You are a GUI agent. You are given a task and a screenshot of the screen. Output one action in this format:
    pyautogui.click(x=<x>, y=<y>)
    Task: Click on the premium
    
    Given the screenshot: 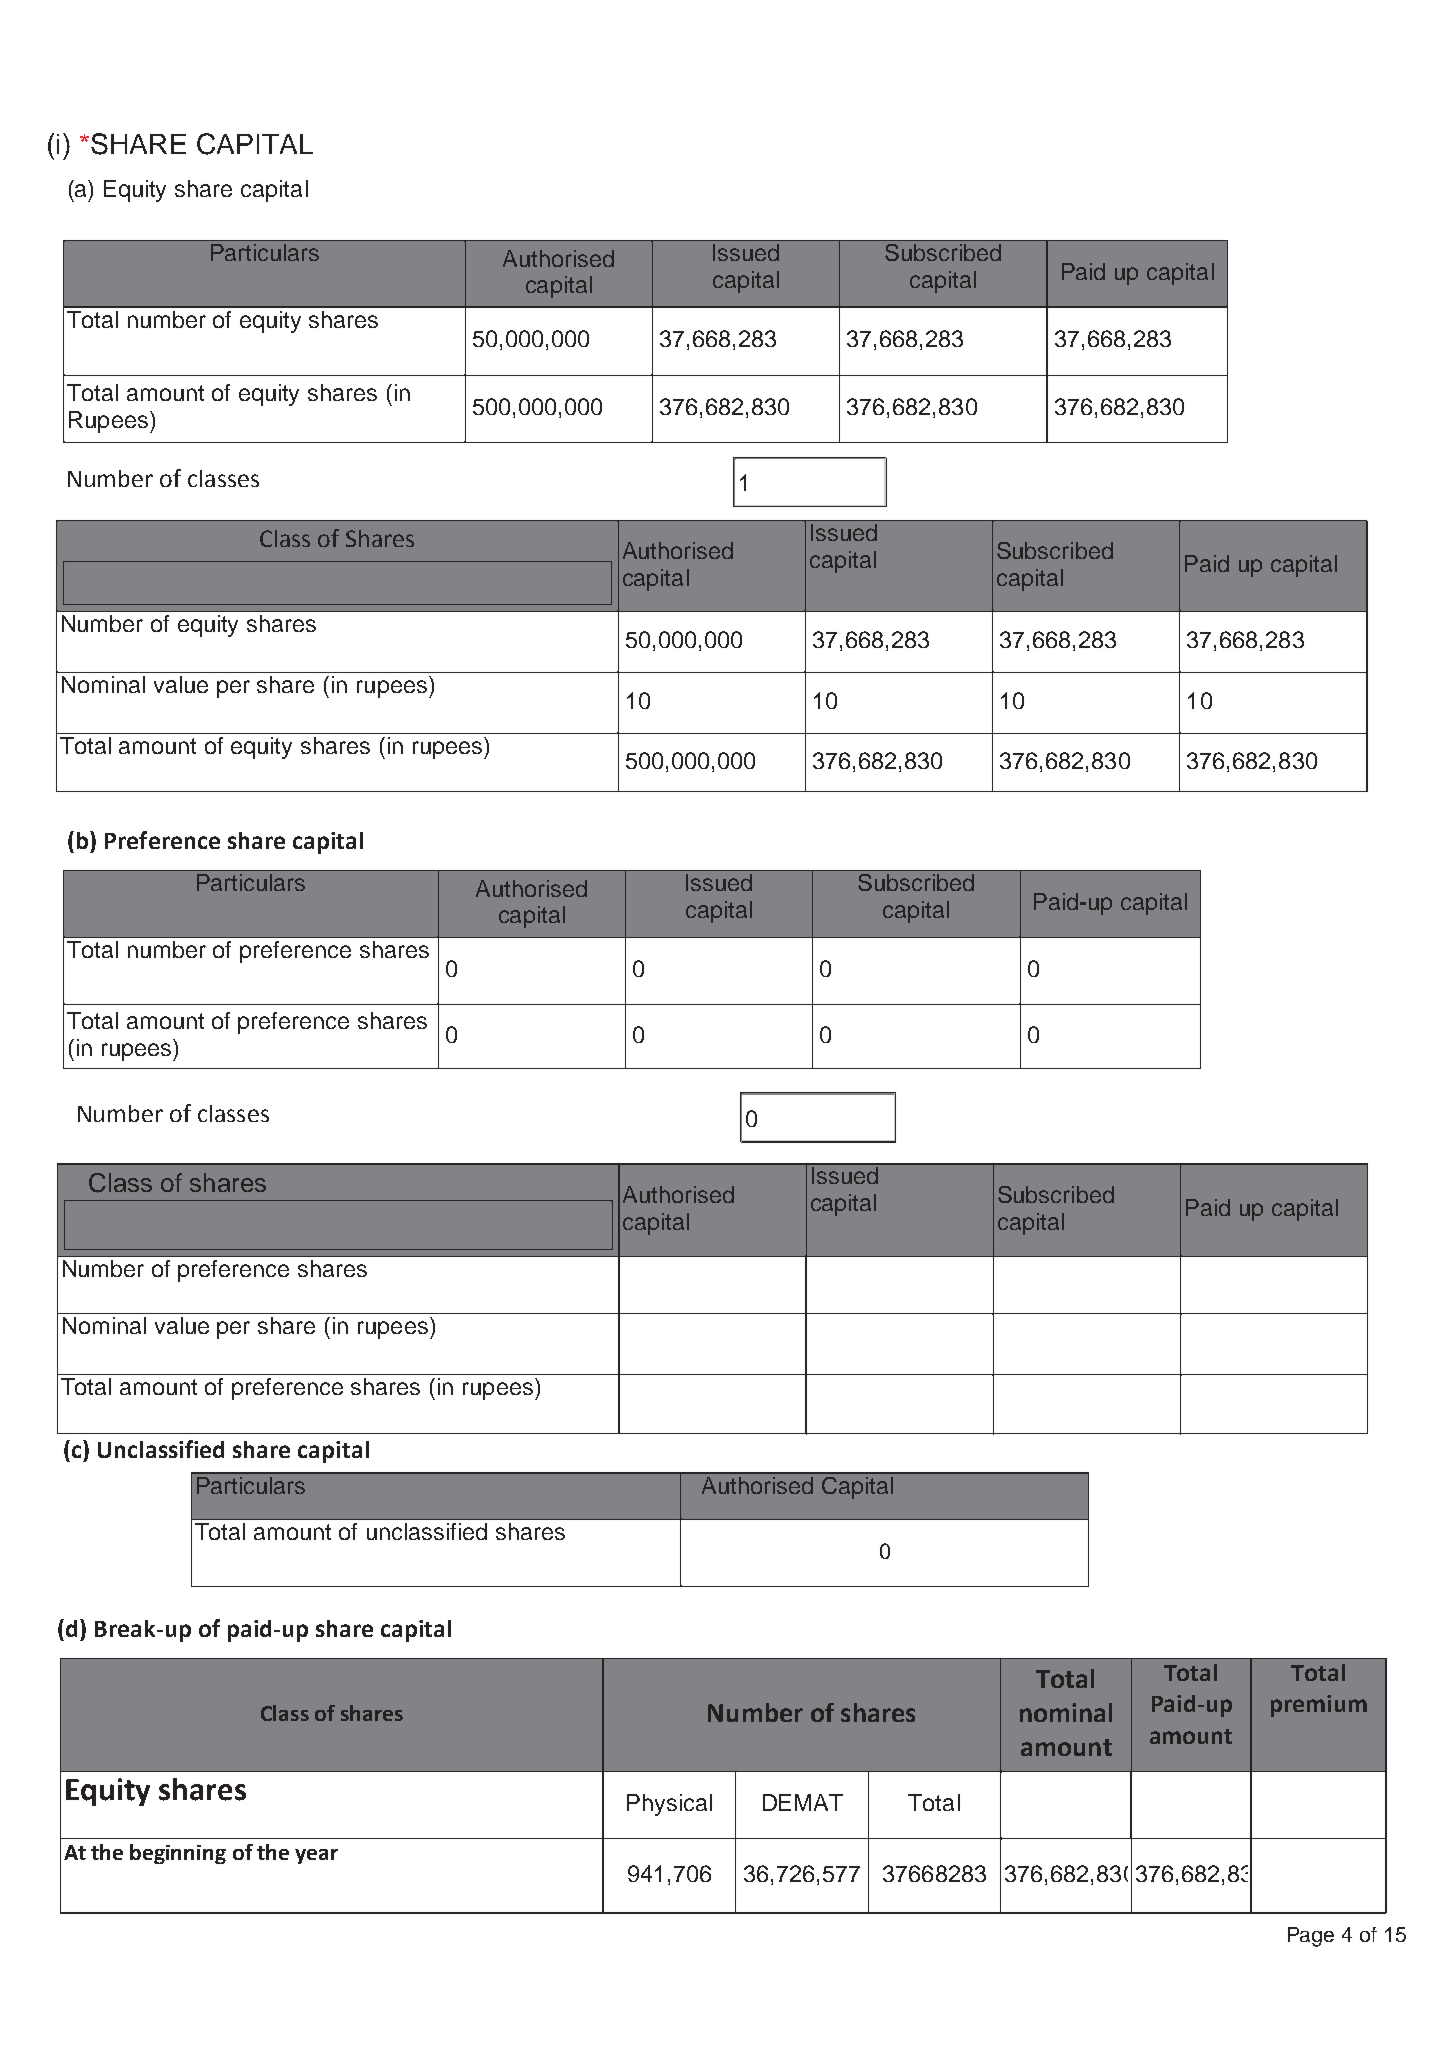 What is the action you would take?
    pyautogui.click(x=1319, y=1706)
